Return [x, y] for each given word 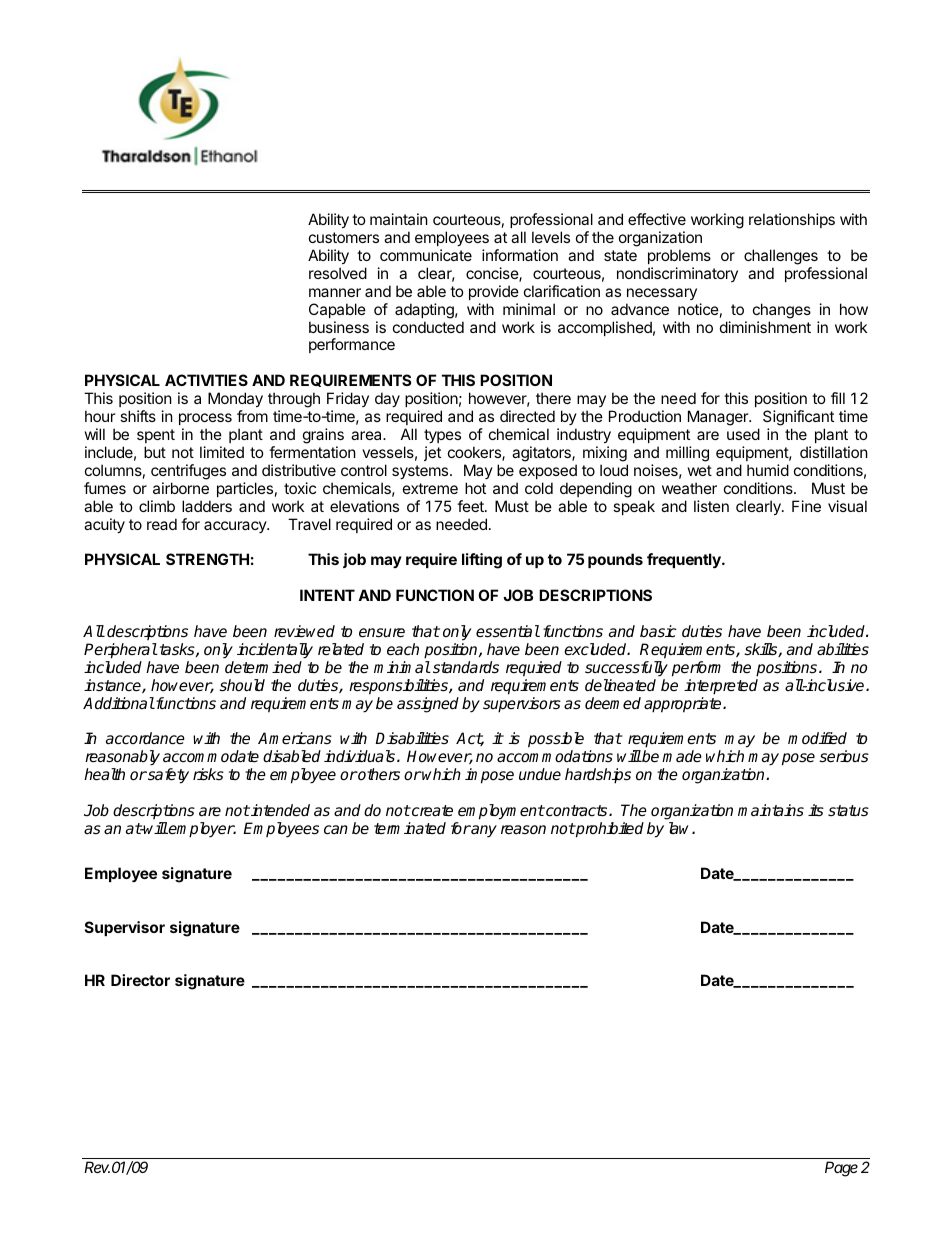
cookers [475, 453]
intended [279, 810]
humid [768, 470]
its [816, 810]
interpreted [721, 687]
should [242, 685]
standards [466, 667]
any [483, 831]
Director [140, 980]
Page [841, 1169]
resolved [338, 273]
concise [493, 274]
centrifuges [188, 472]
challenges [781, 257]
